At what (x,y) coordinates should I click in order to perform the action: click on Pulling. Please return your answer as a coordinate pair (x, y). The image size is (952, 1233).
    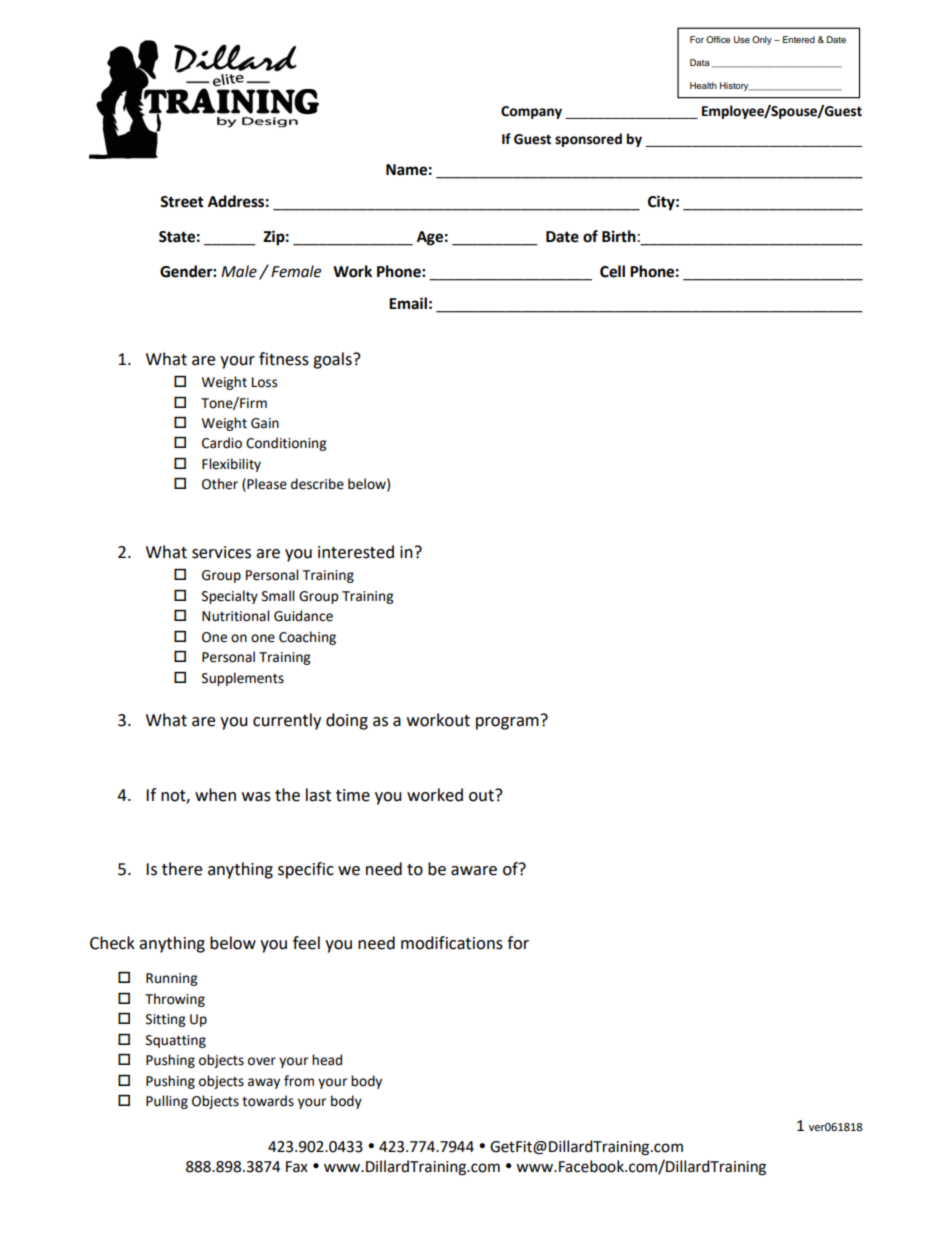
    Looking at the image, I should click on (167, 1102).
